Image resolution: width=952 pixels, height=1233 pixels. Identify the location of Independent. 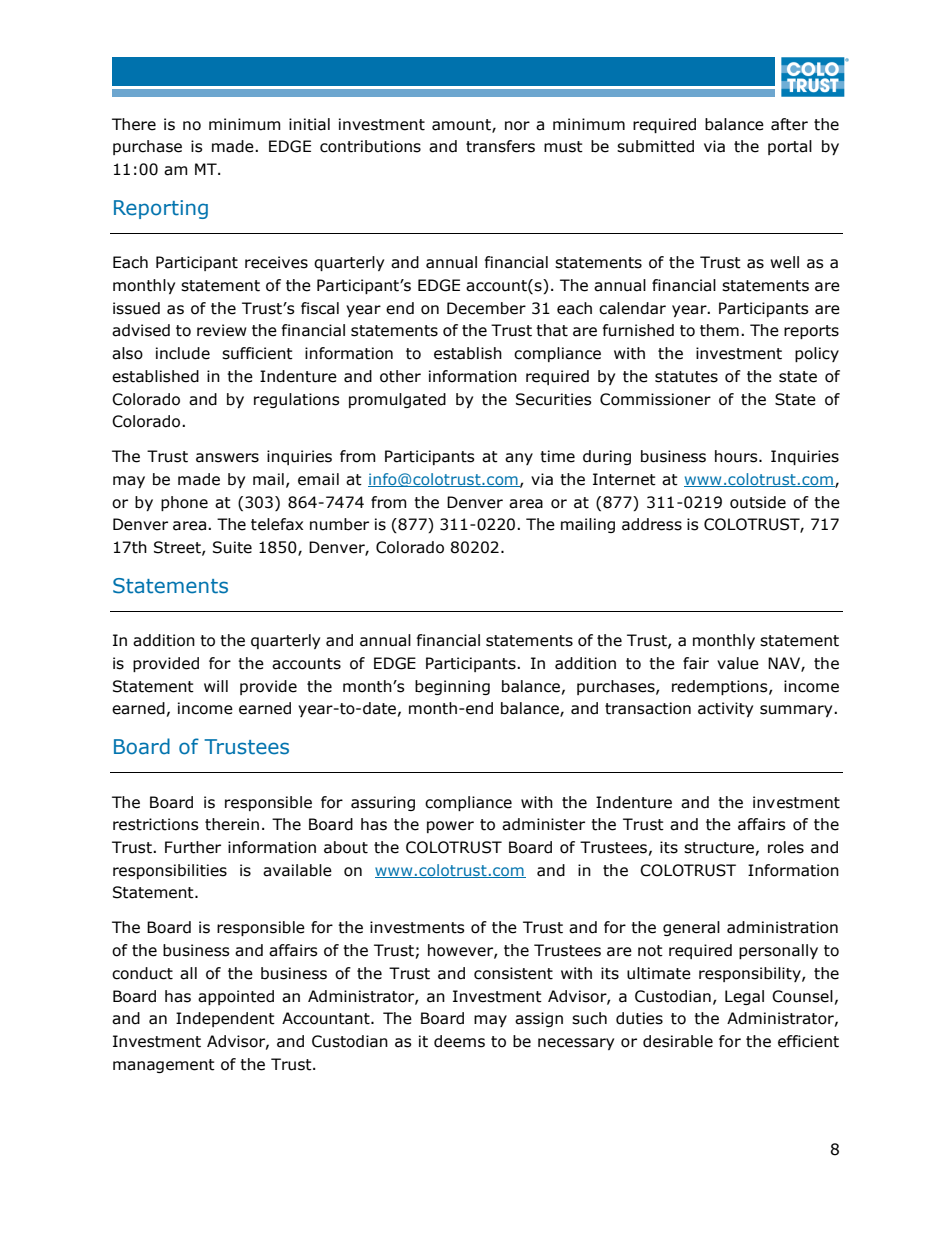
(225, 1019).
